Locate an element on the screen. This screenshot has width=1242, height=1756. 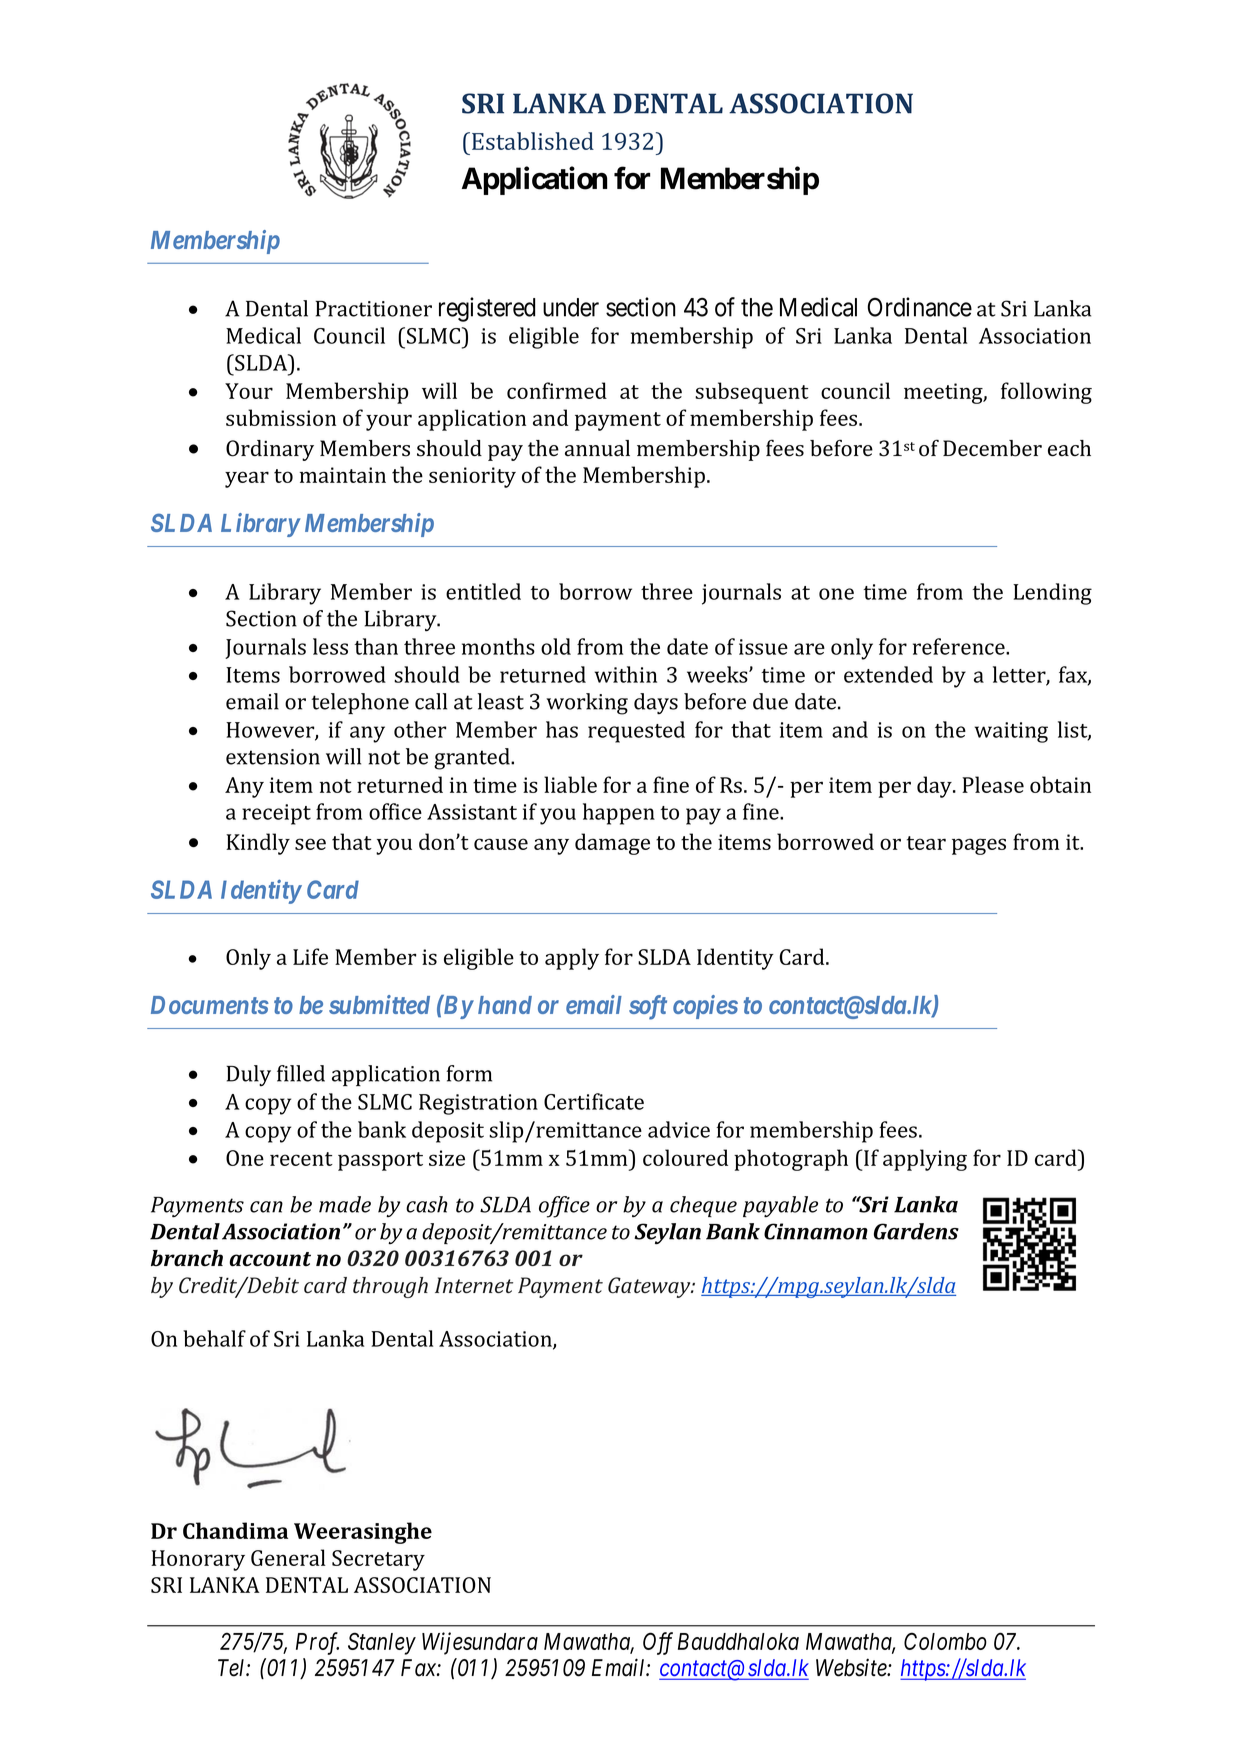
Gardens is located at coordinates (916, 1231).
